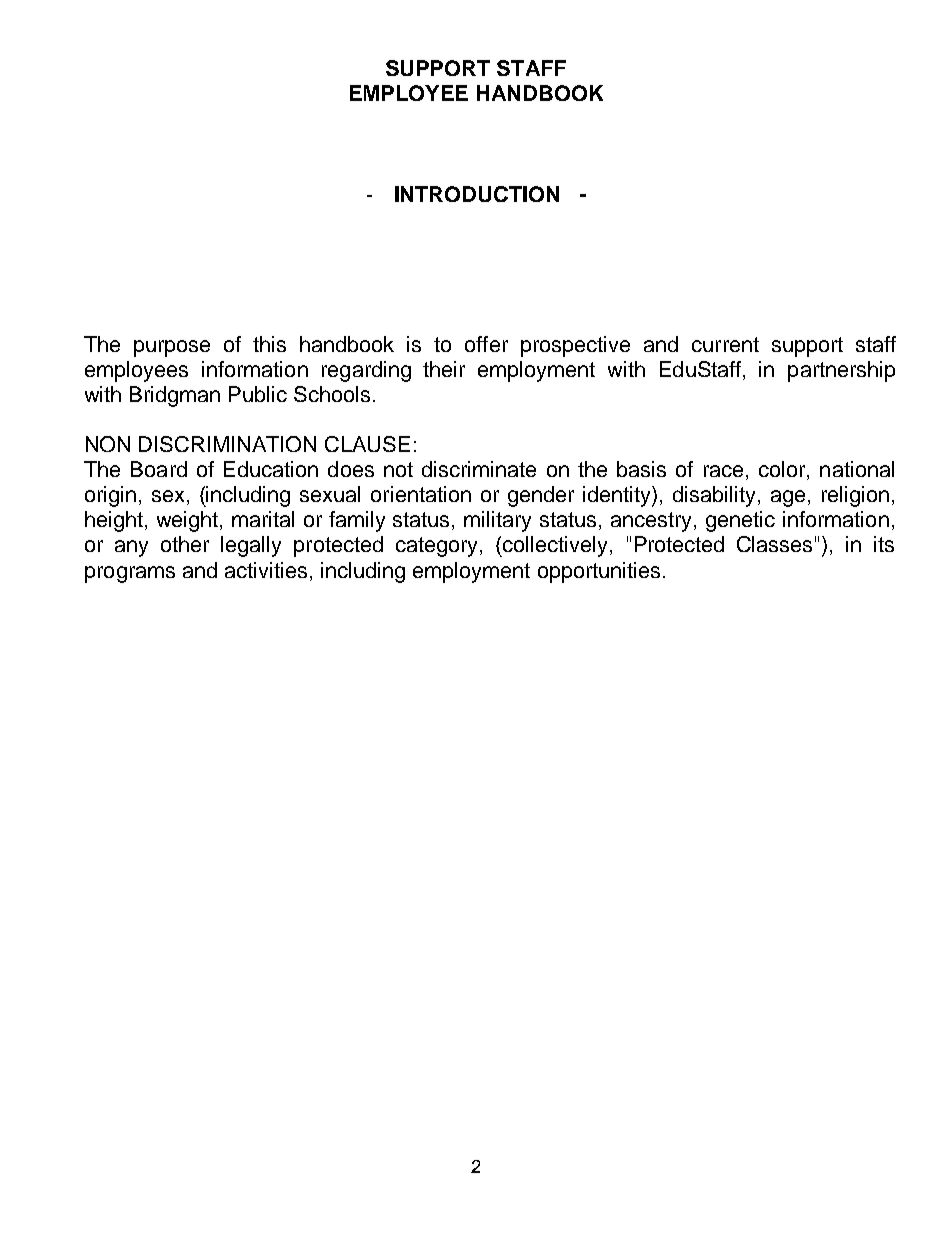 This document has width=952, height=1233. Describe the element at coordinates (266, 570) in the document. I see `activities` at that location.
